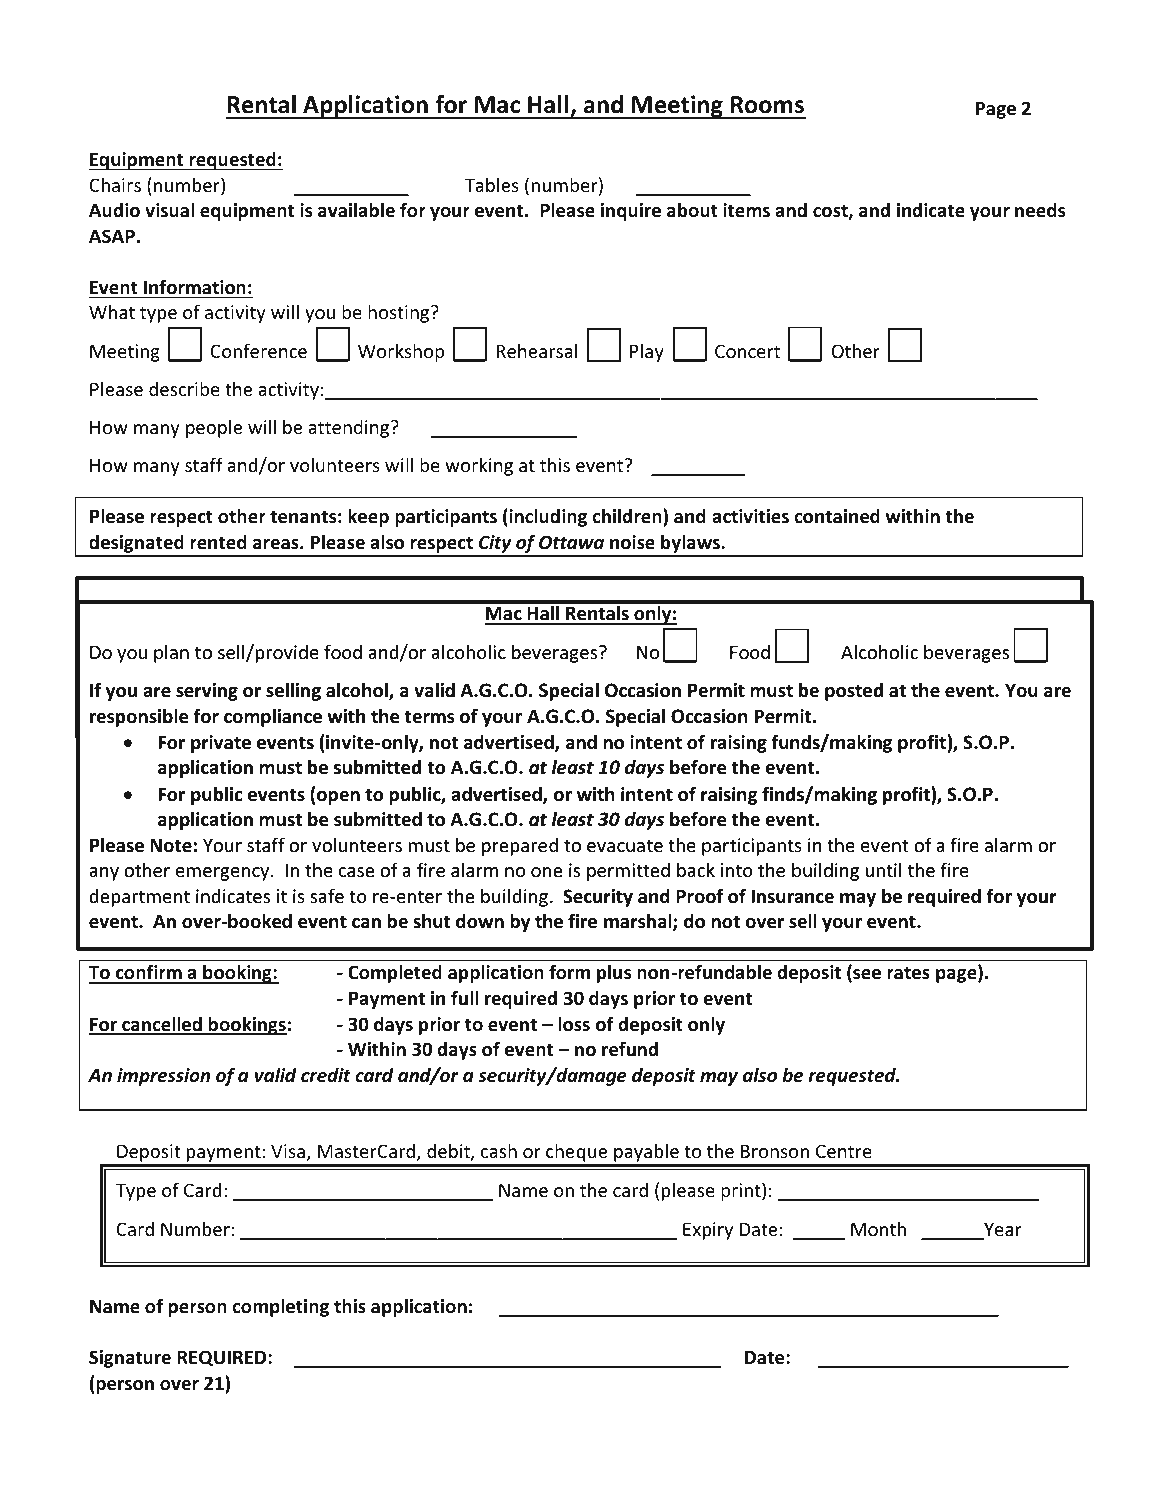 The height and width of the screenshot is (1503, 1162). What do you see at coordinates (169, 210) in the screenshot?
I see `visual` at bounding box center [169, 210].
